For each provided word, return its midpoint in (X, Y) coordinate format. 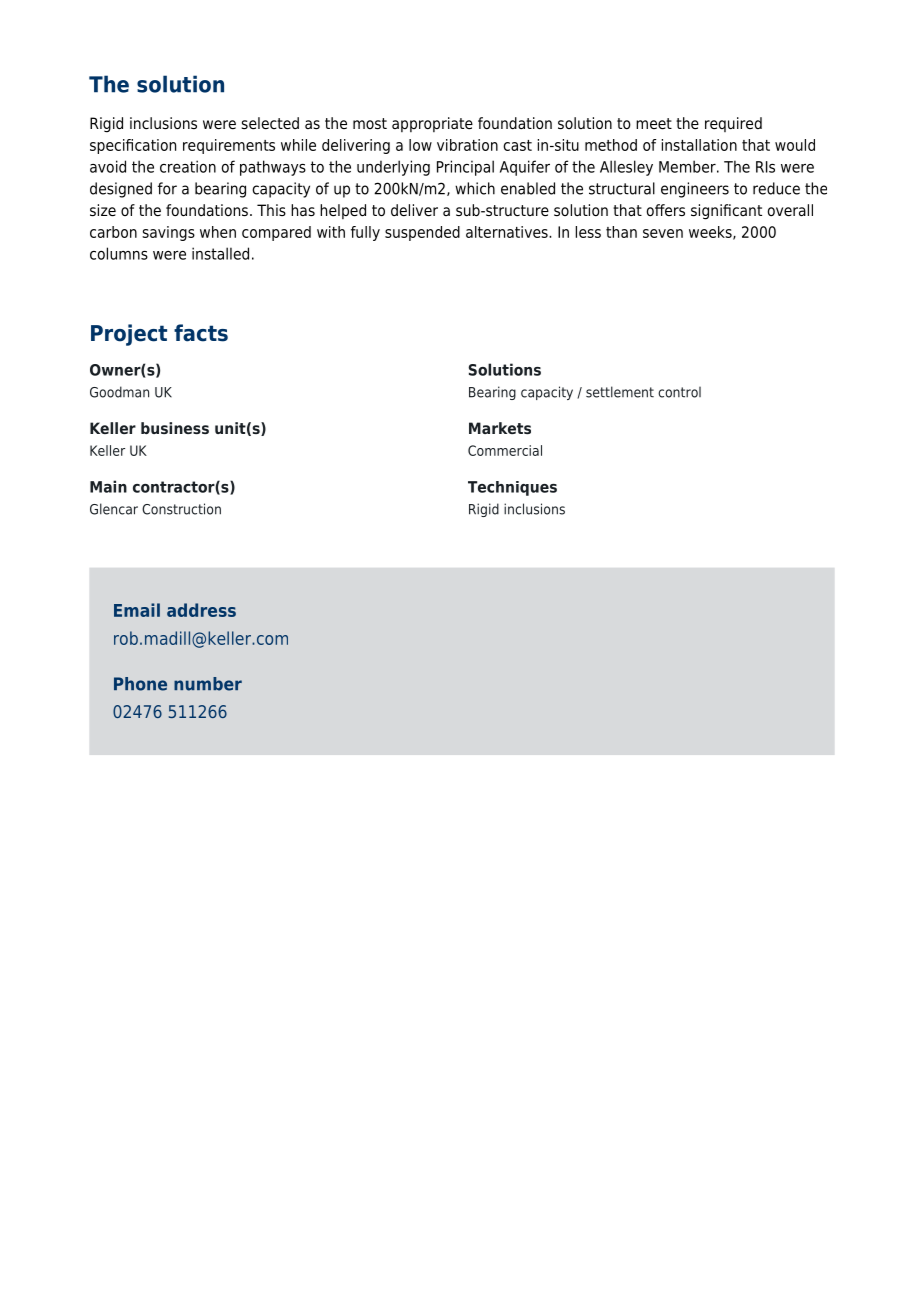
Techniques (512, 488)
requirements (229, 146)
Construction (181, 509)
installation (699, 145)
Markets (500, 428)
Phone (140, 684)
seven (663, 233)
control (679, 392)
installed (220, 253)
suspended (422, 233)
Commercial (505, 450)
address (201, 610)
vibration (467, 145)
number (208, 684)
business (175, 428)
